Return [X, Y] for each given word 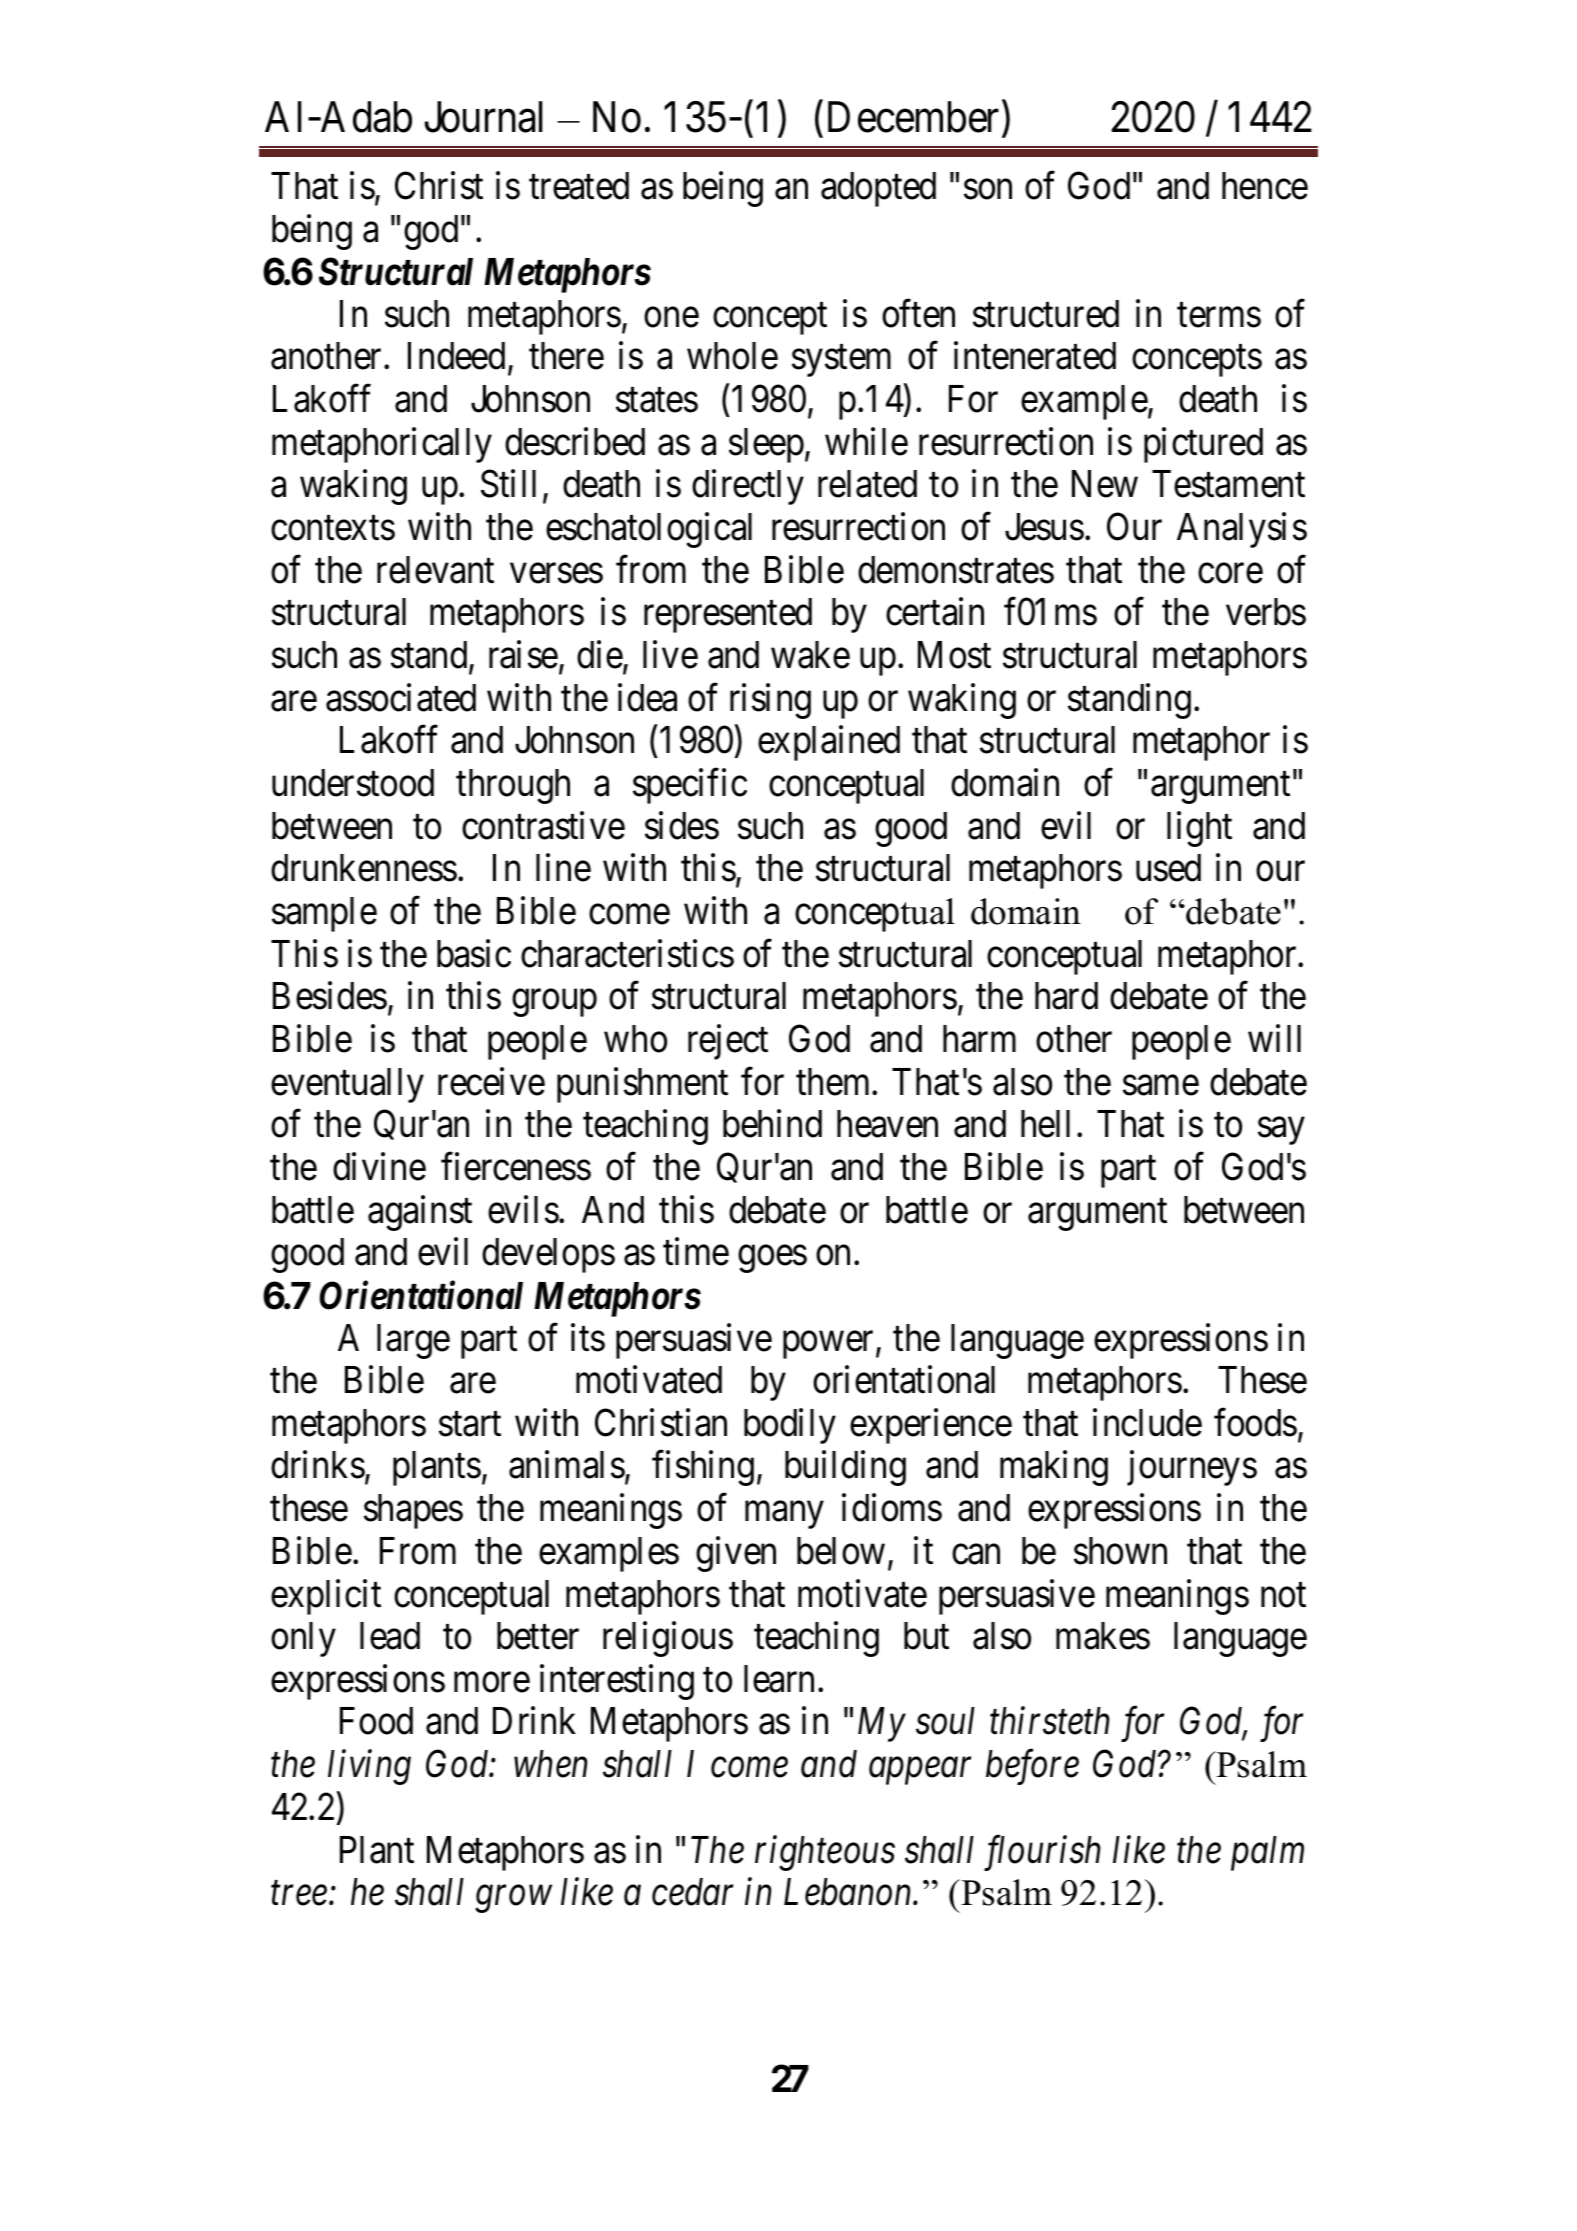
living [369, 1767]
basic [474, 953]
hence [1265, 186]
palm [1267, 1853]
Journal [484, 117]
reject [728, 1042]
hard [1066, 996]
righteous [825, 1853]
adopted [878, 189]
